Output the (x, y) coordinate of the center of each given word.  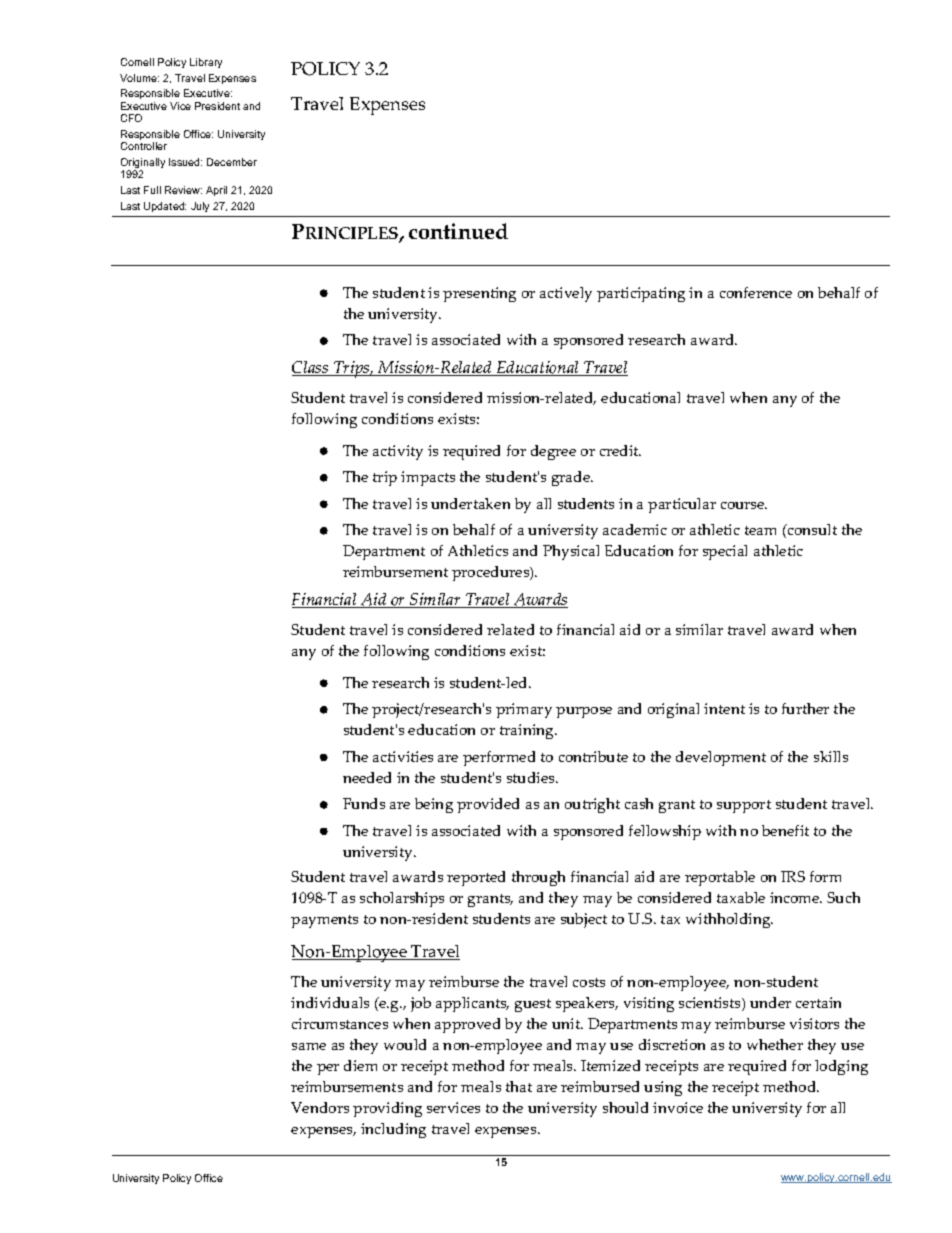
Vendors (320, 1107)
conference (756, 292)
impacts (428, 478)
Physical (571, 552)
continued (458, 231)
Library (206, 63)
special (725, 552)
